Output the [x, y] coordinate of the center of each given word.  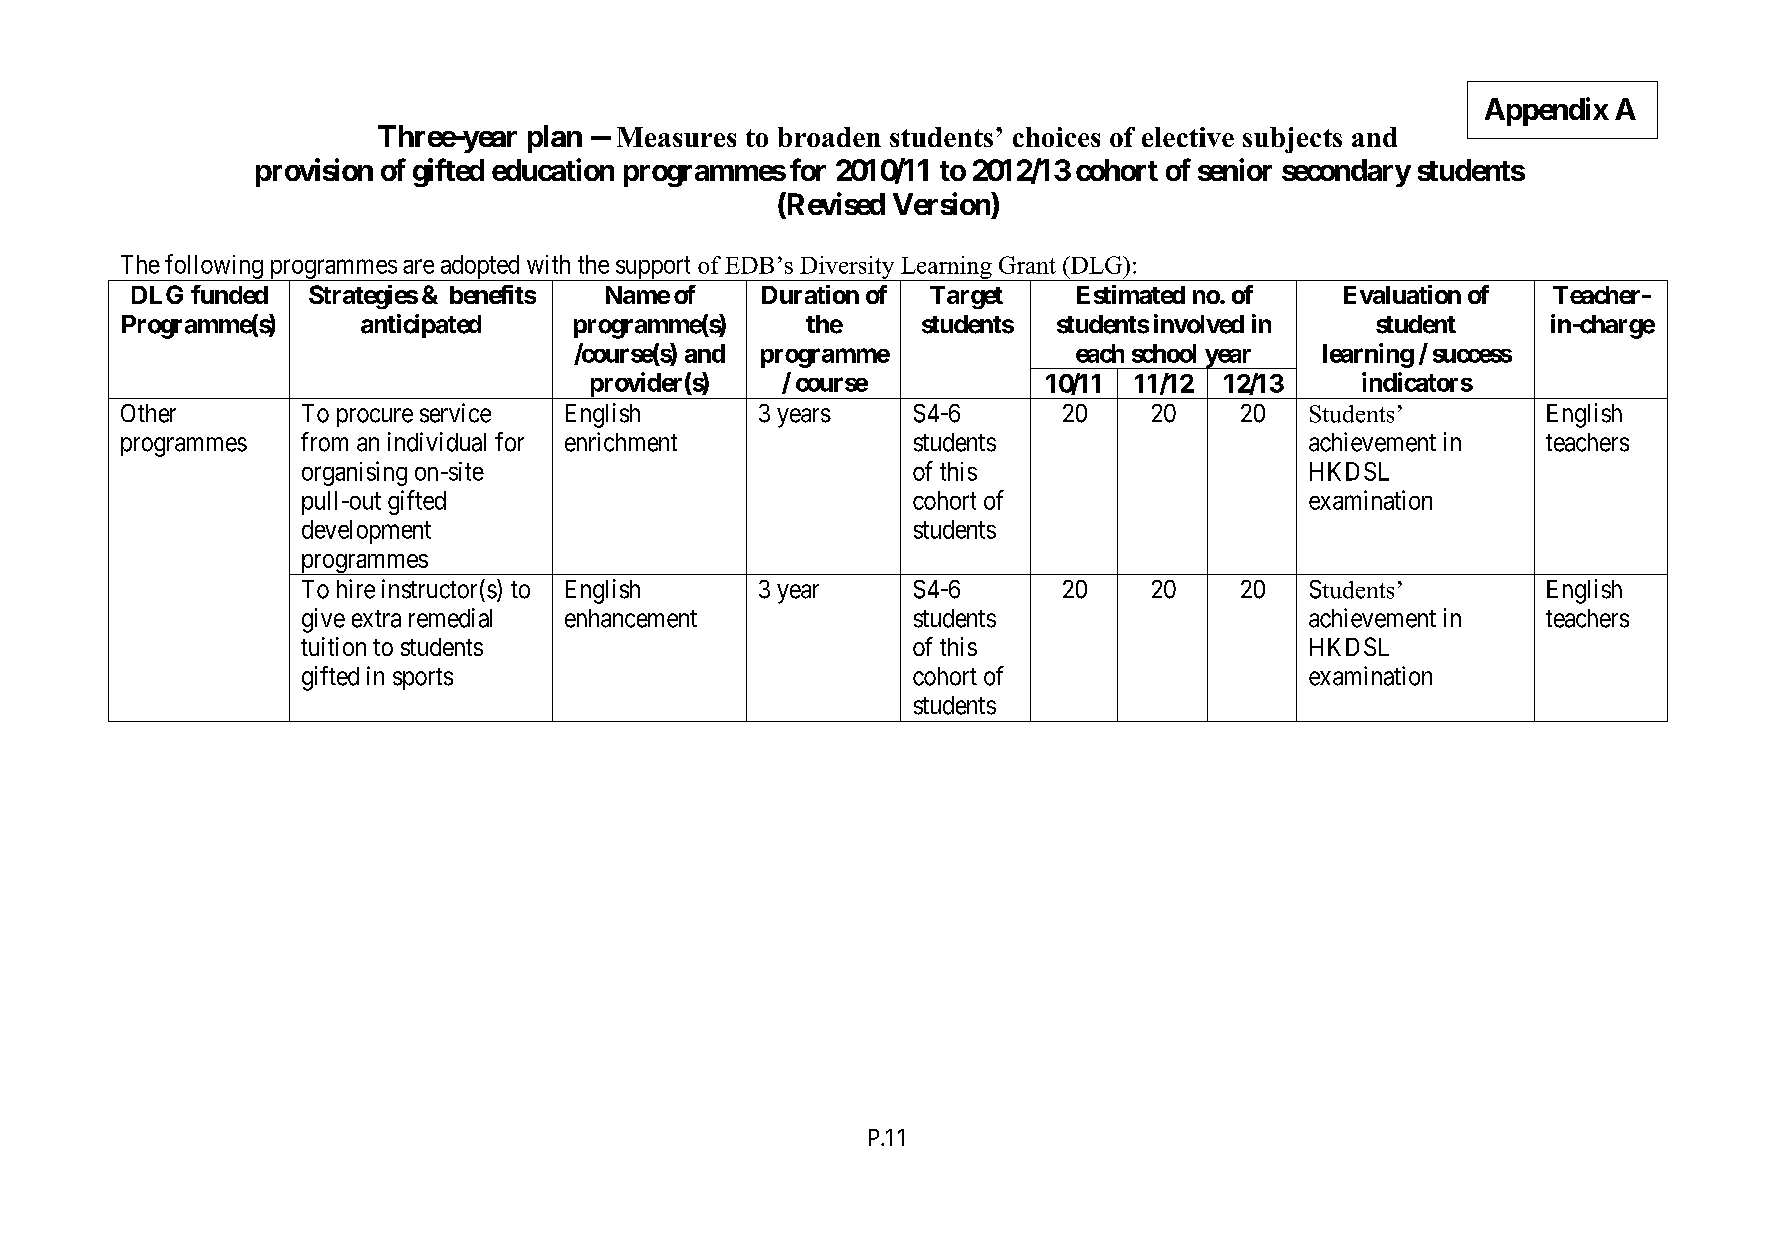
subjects [1292, 140]
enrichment [621, 442]
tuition [333, 646]
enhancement [631, 618]
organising [354, 473]
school [1164, 353]
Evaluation [1402, 294]
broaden [829, 137]
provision [314, 172]
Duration [810, 294]
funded [229, 294]
